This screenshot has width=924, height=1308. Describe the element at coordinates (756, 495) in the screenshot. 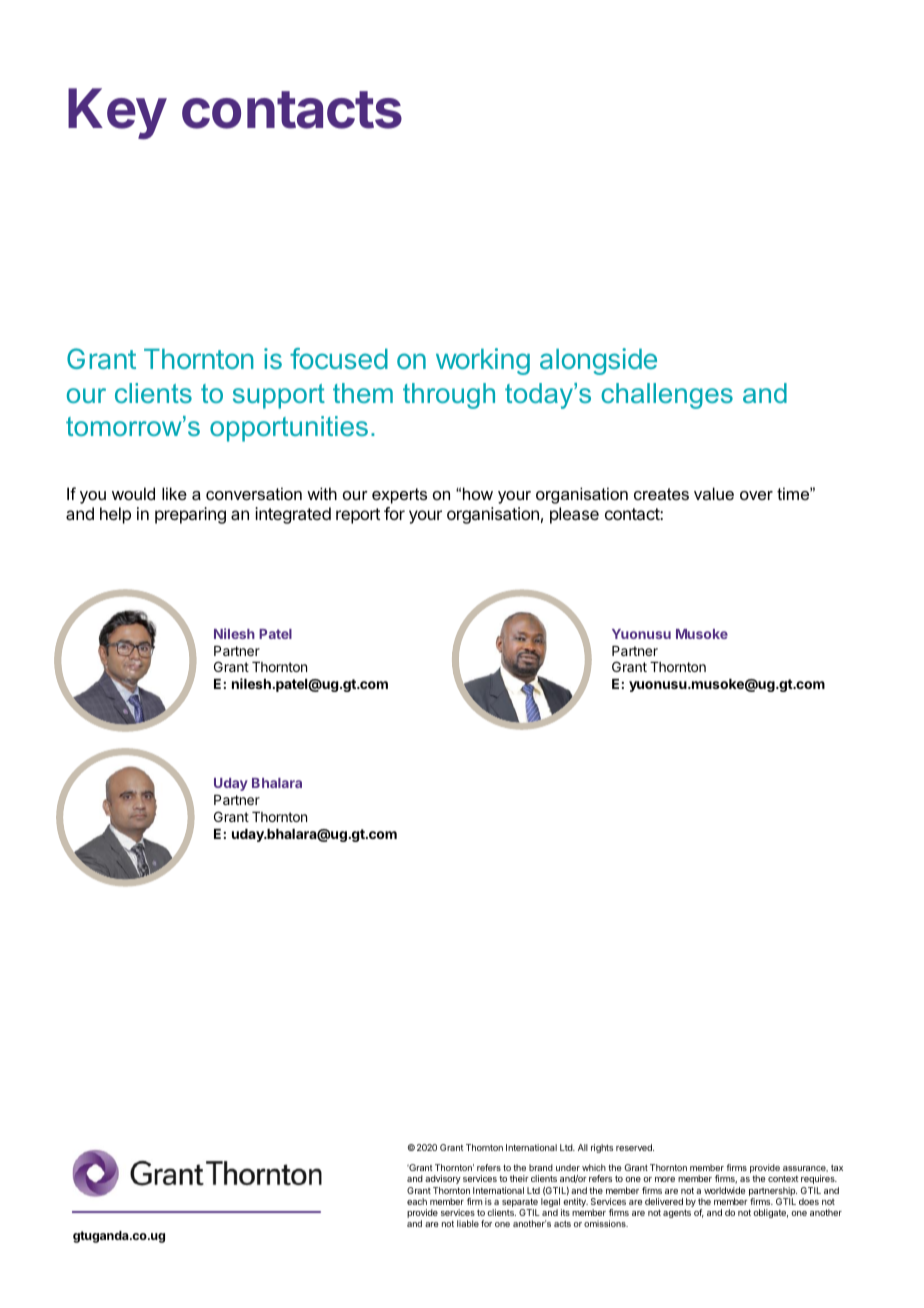

I see `over` at that location.
